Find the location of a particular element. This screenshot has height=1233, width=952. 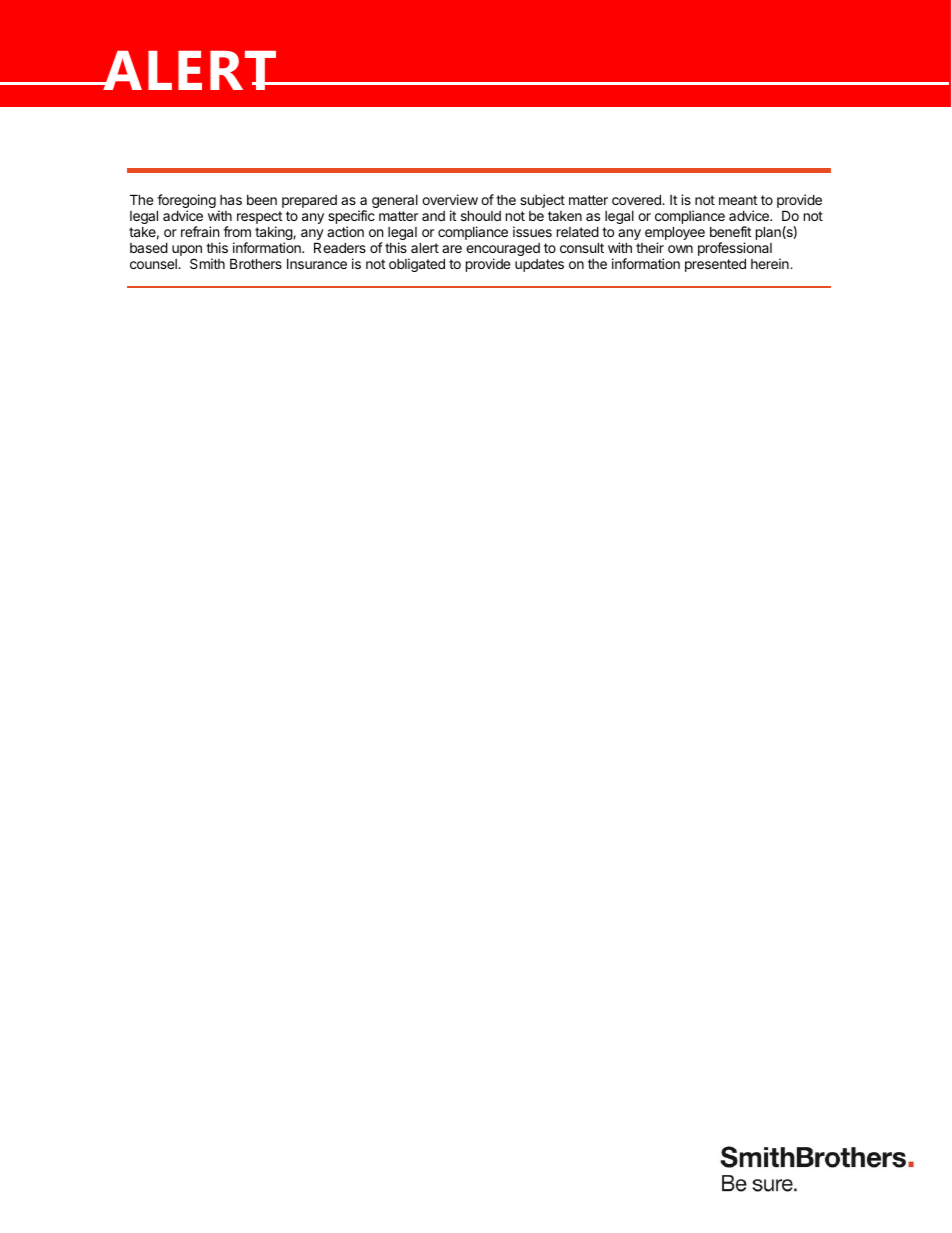

respect is located at coordinates (259, 219).
